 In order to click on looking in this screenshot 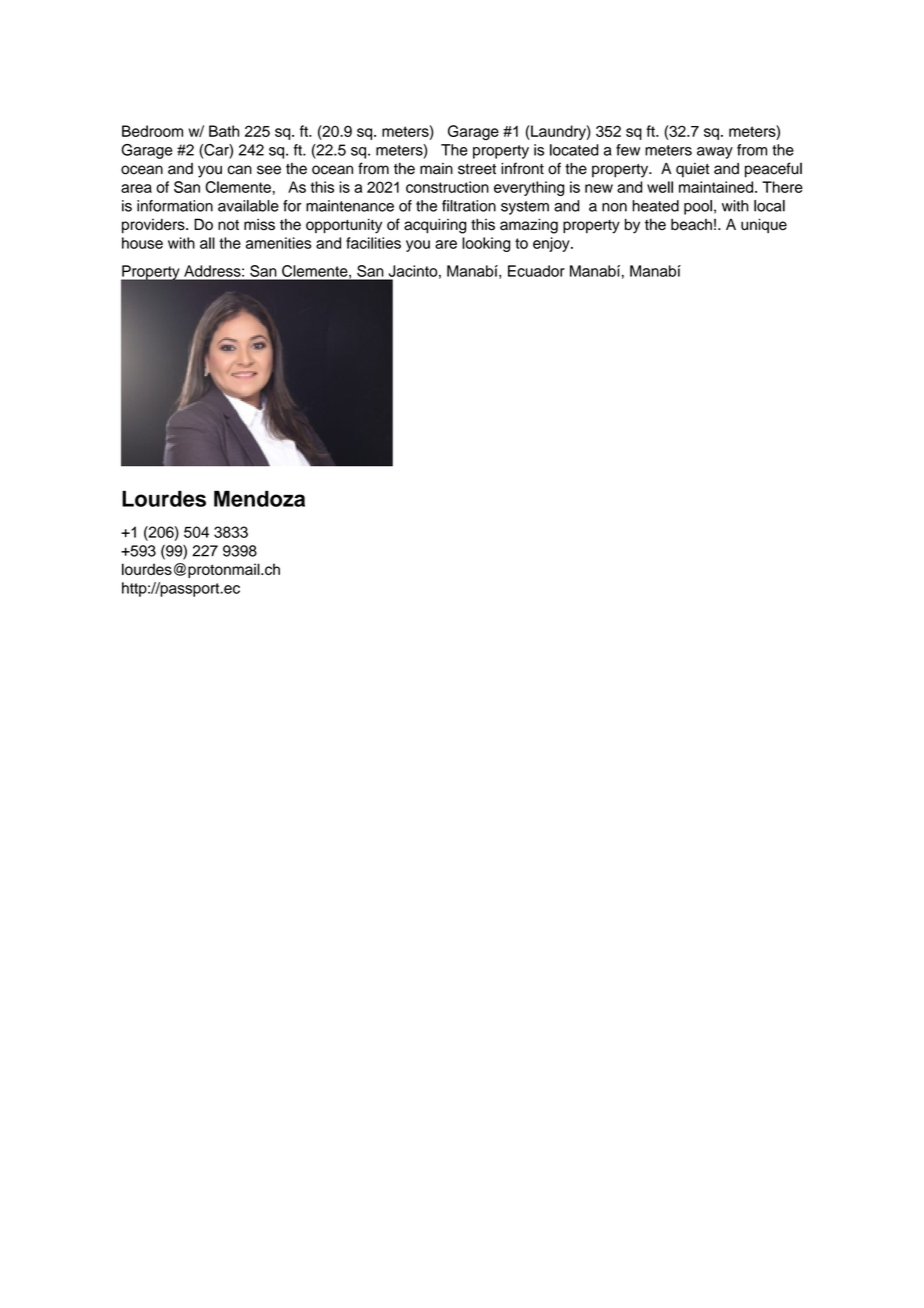, I will do `click(486, 244)`.
